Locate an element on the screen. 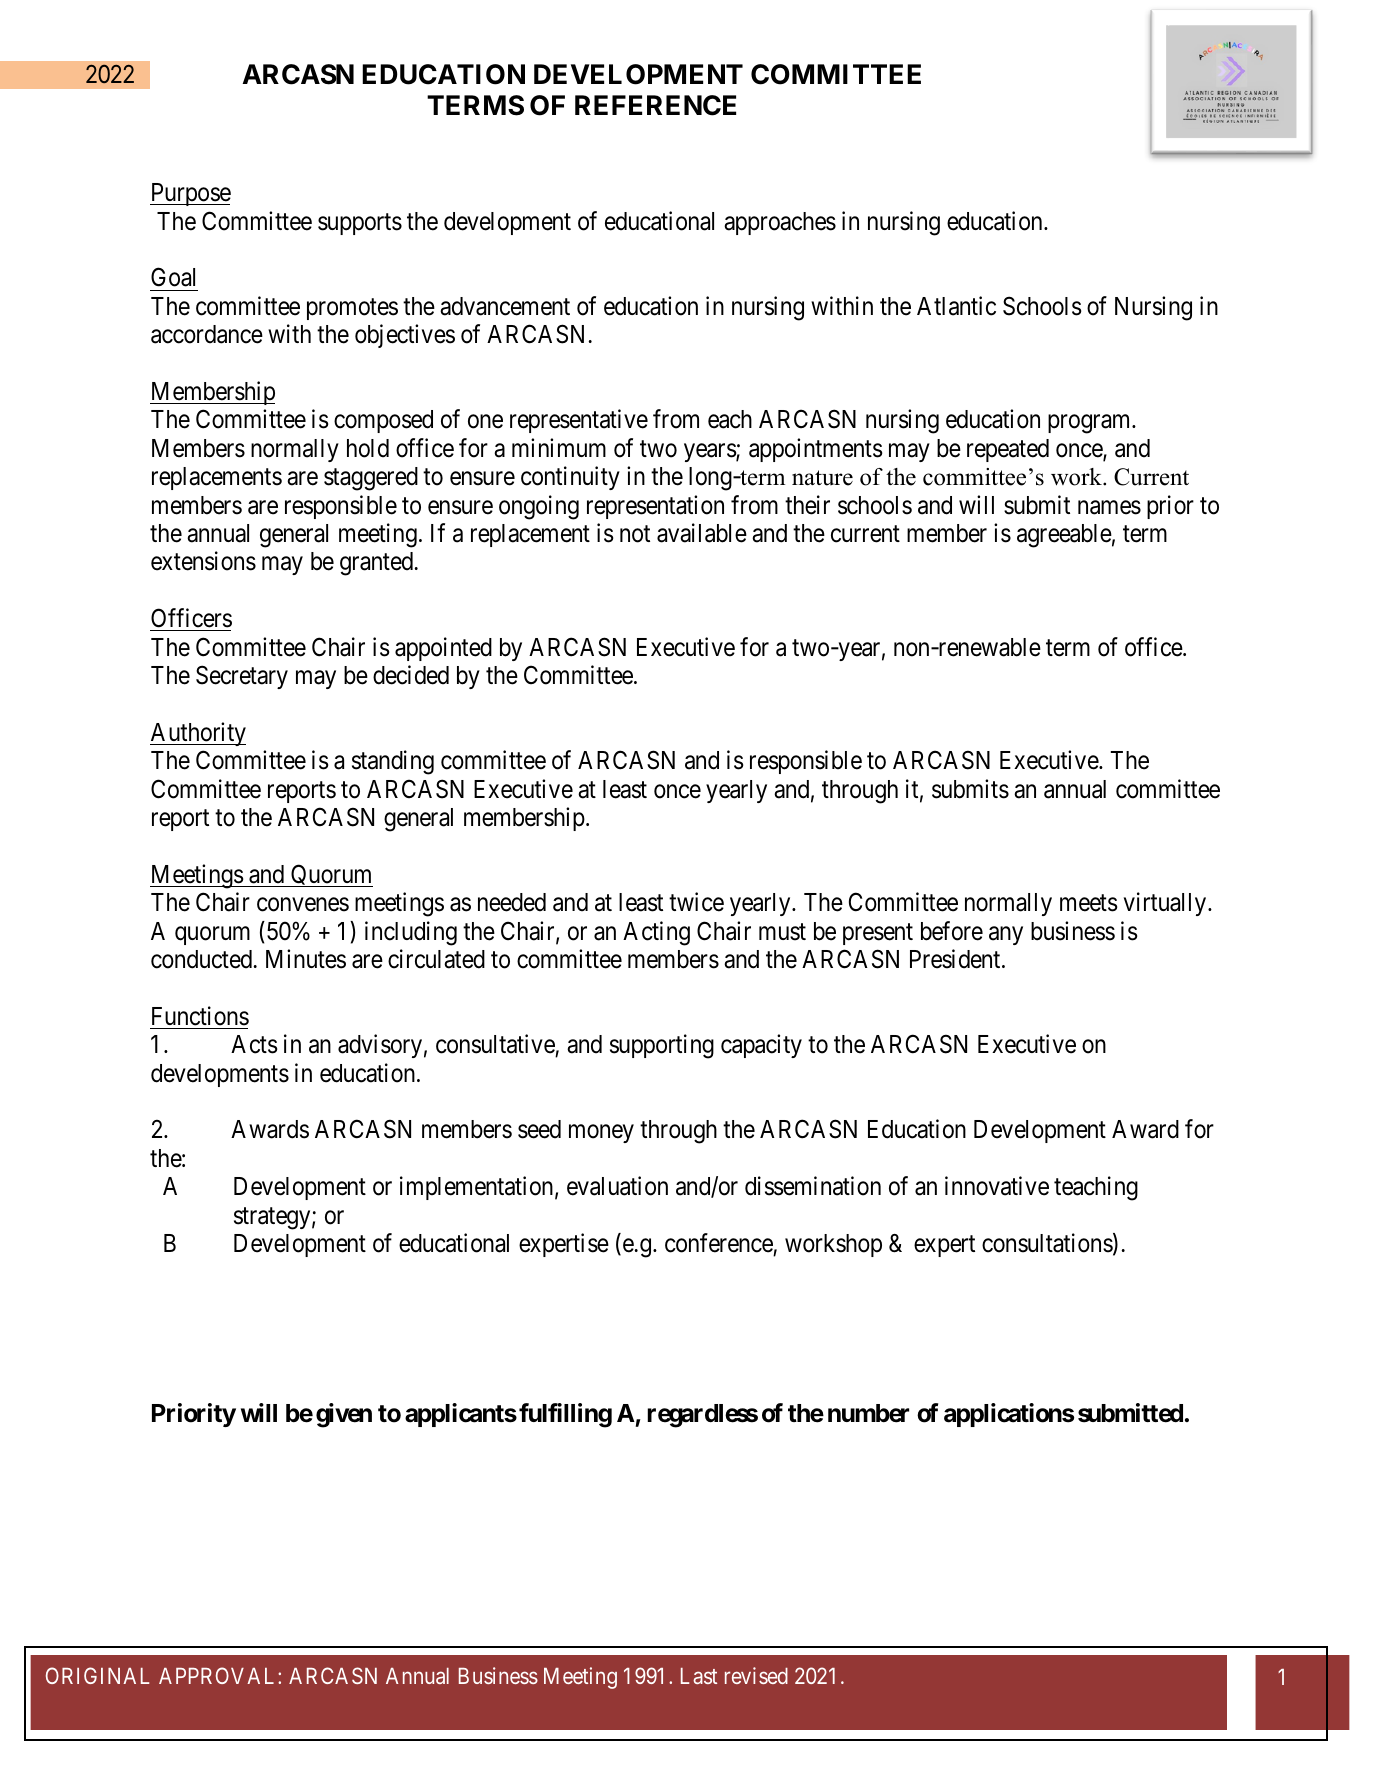  not is located at coordinates (635, 534).
